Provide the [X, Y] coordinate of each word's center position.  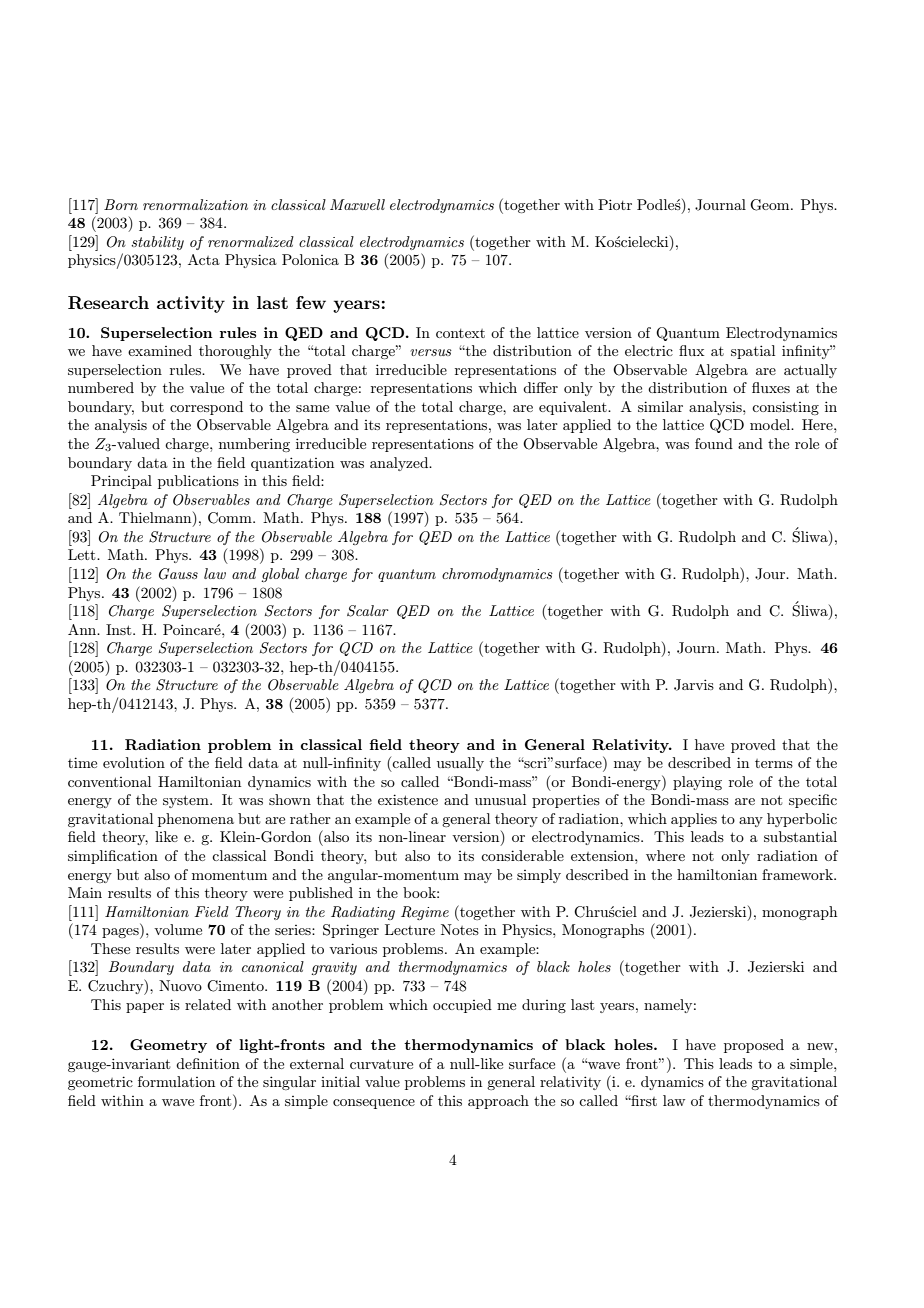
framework [798, 874]
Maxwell [357, 204]
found [714, 443]
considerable [522, 855]
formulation [176, 1081]
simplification [113, 857]
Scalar [368, 611]
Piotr [615, 204]
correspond [206, 408]
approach [498, 1102]
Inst [120, 629]
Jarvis [694, 685]
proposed [754, 1046]
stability [157, 243]
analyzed [400, 464]
